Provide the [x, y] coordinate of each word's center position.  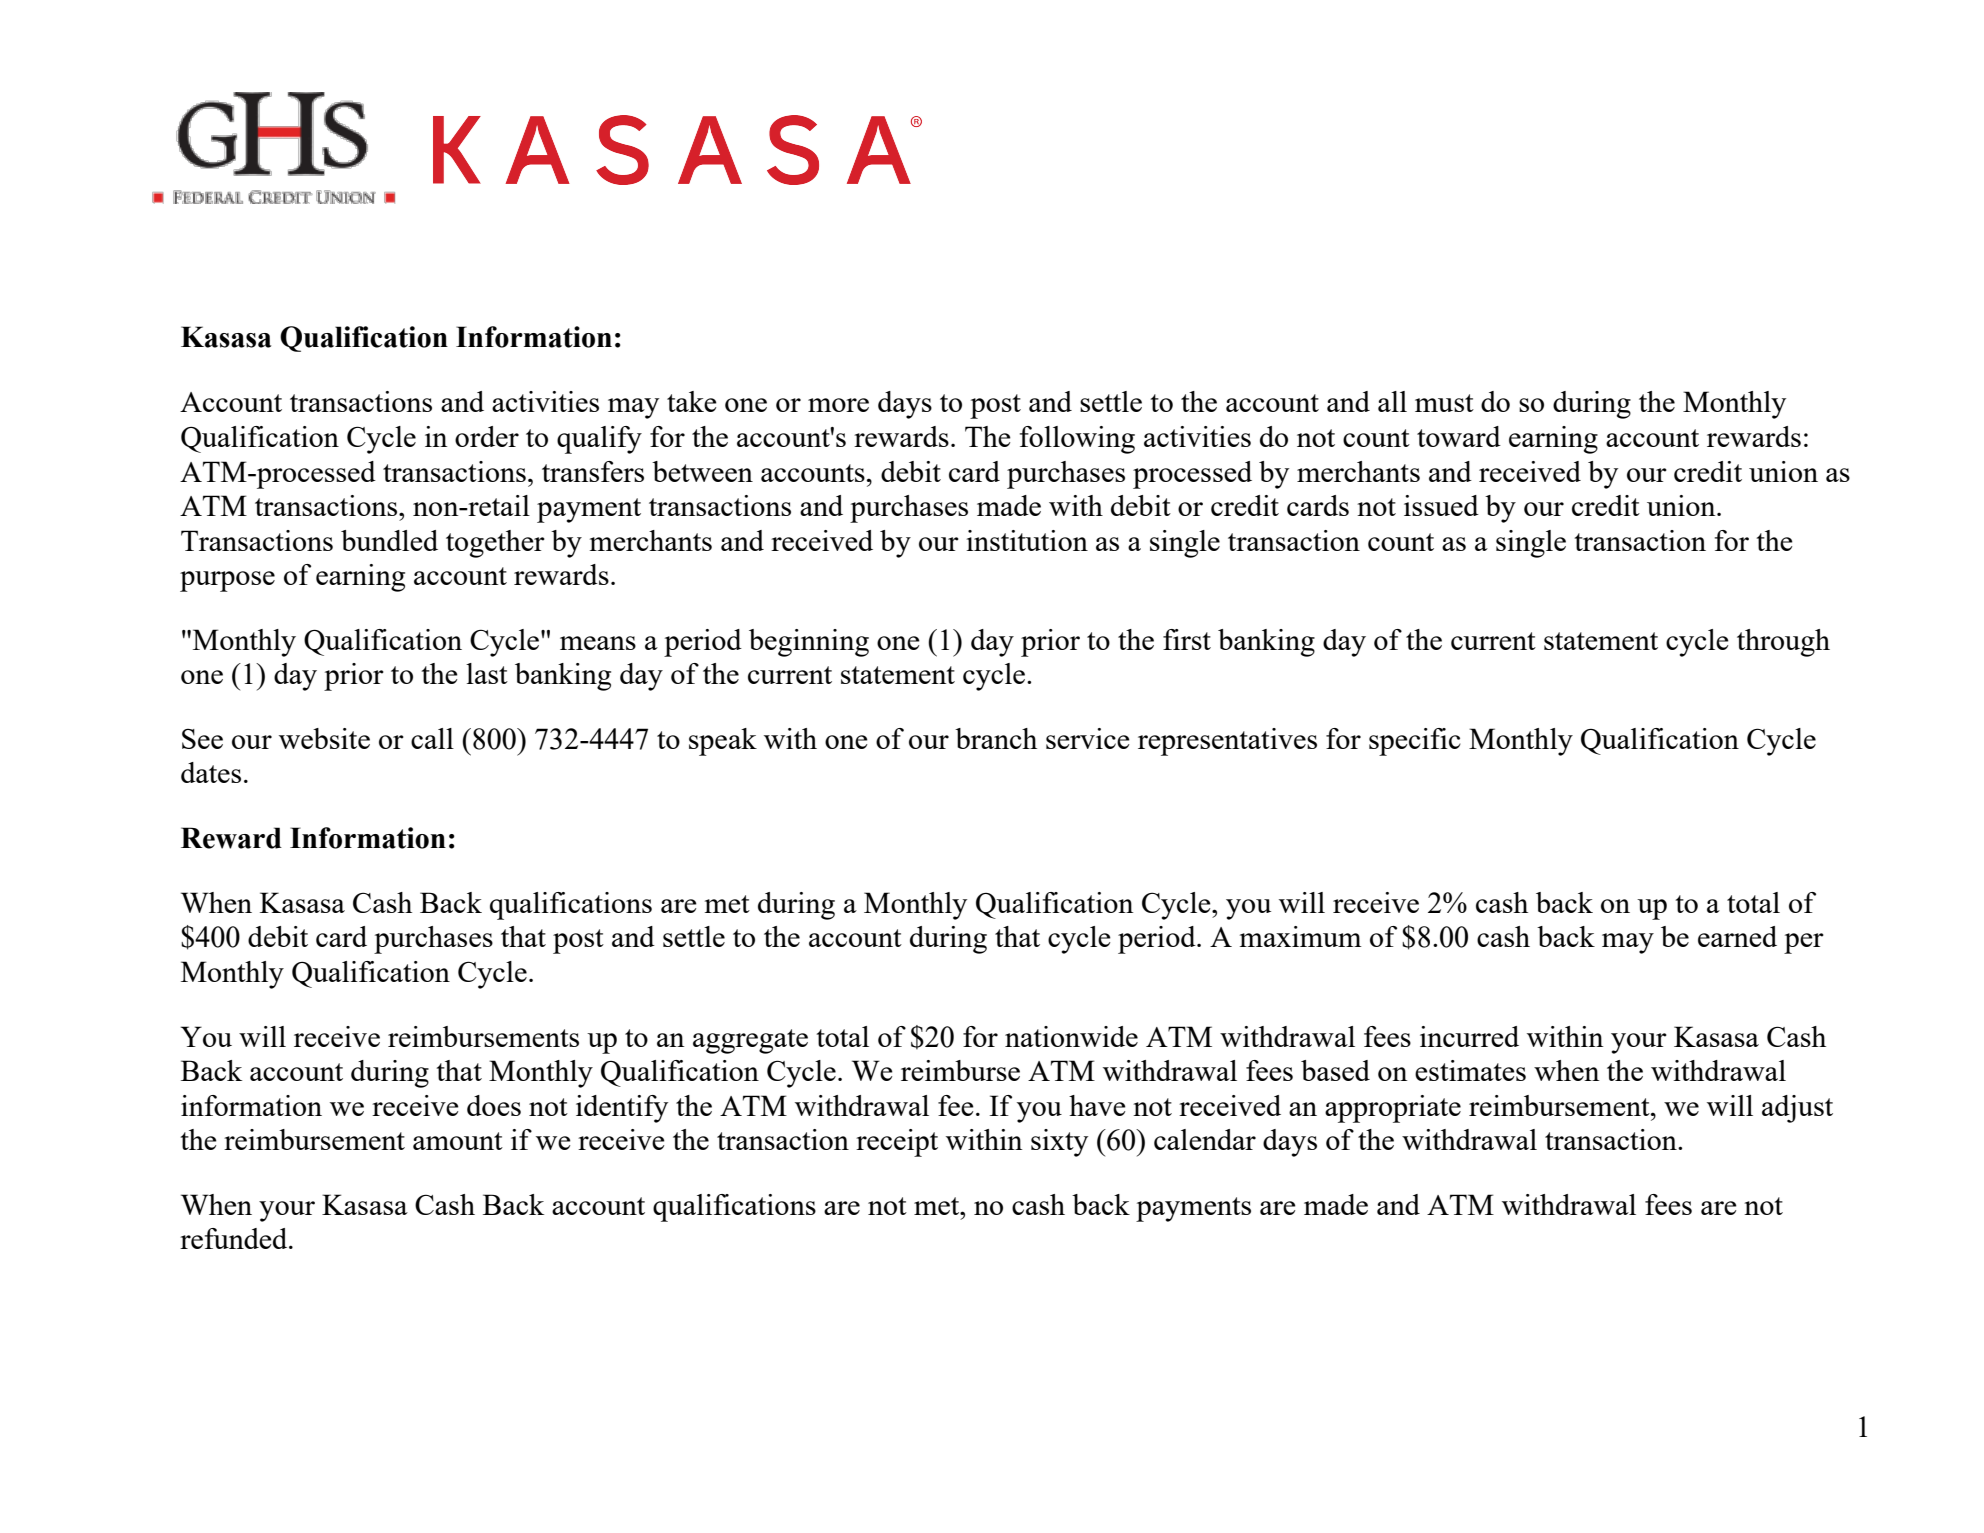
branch [996, 738]
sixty [1059, 1143]
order [487, 436]
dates [211, 772]
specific [1415, 742]
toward [1459, 436]
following [1077, 440]
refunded [235, 1238]
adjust [1797, 1109]
